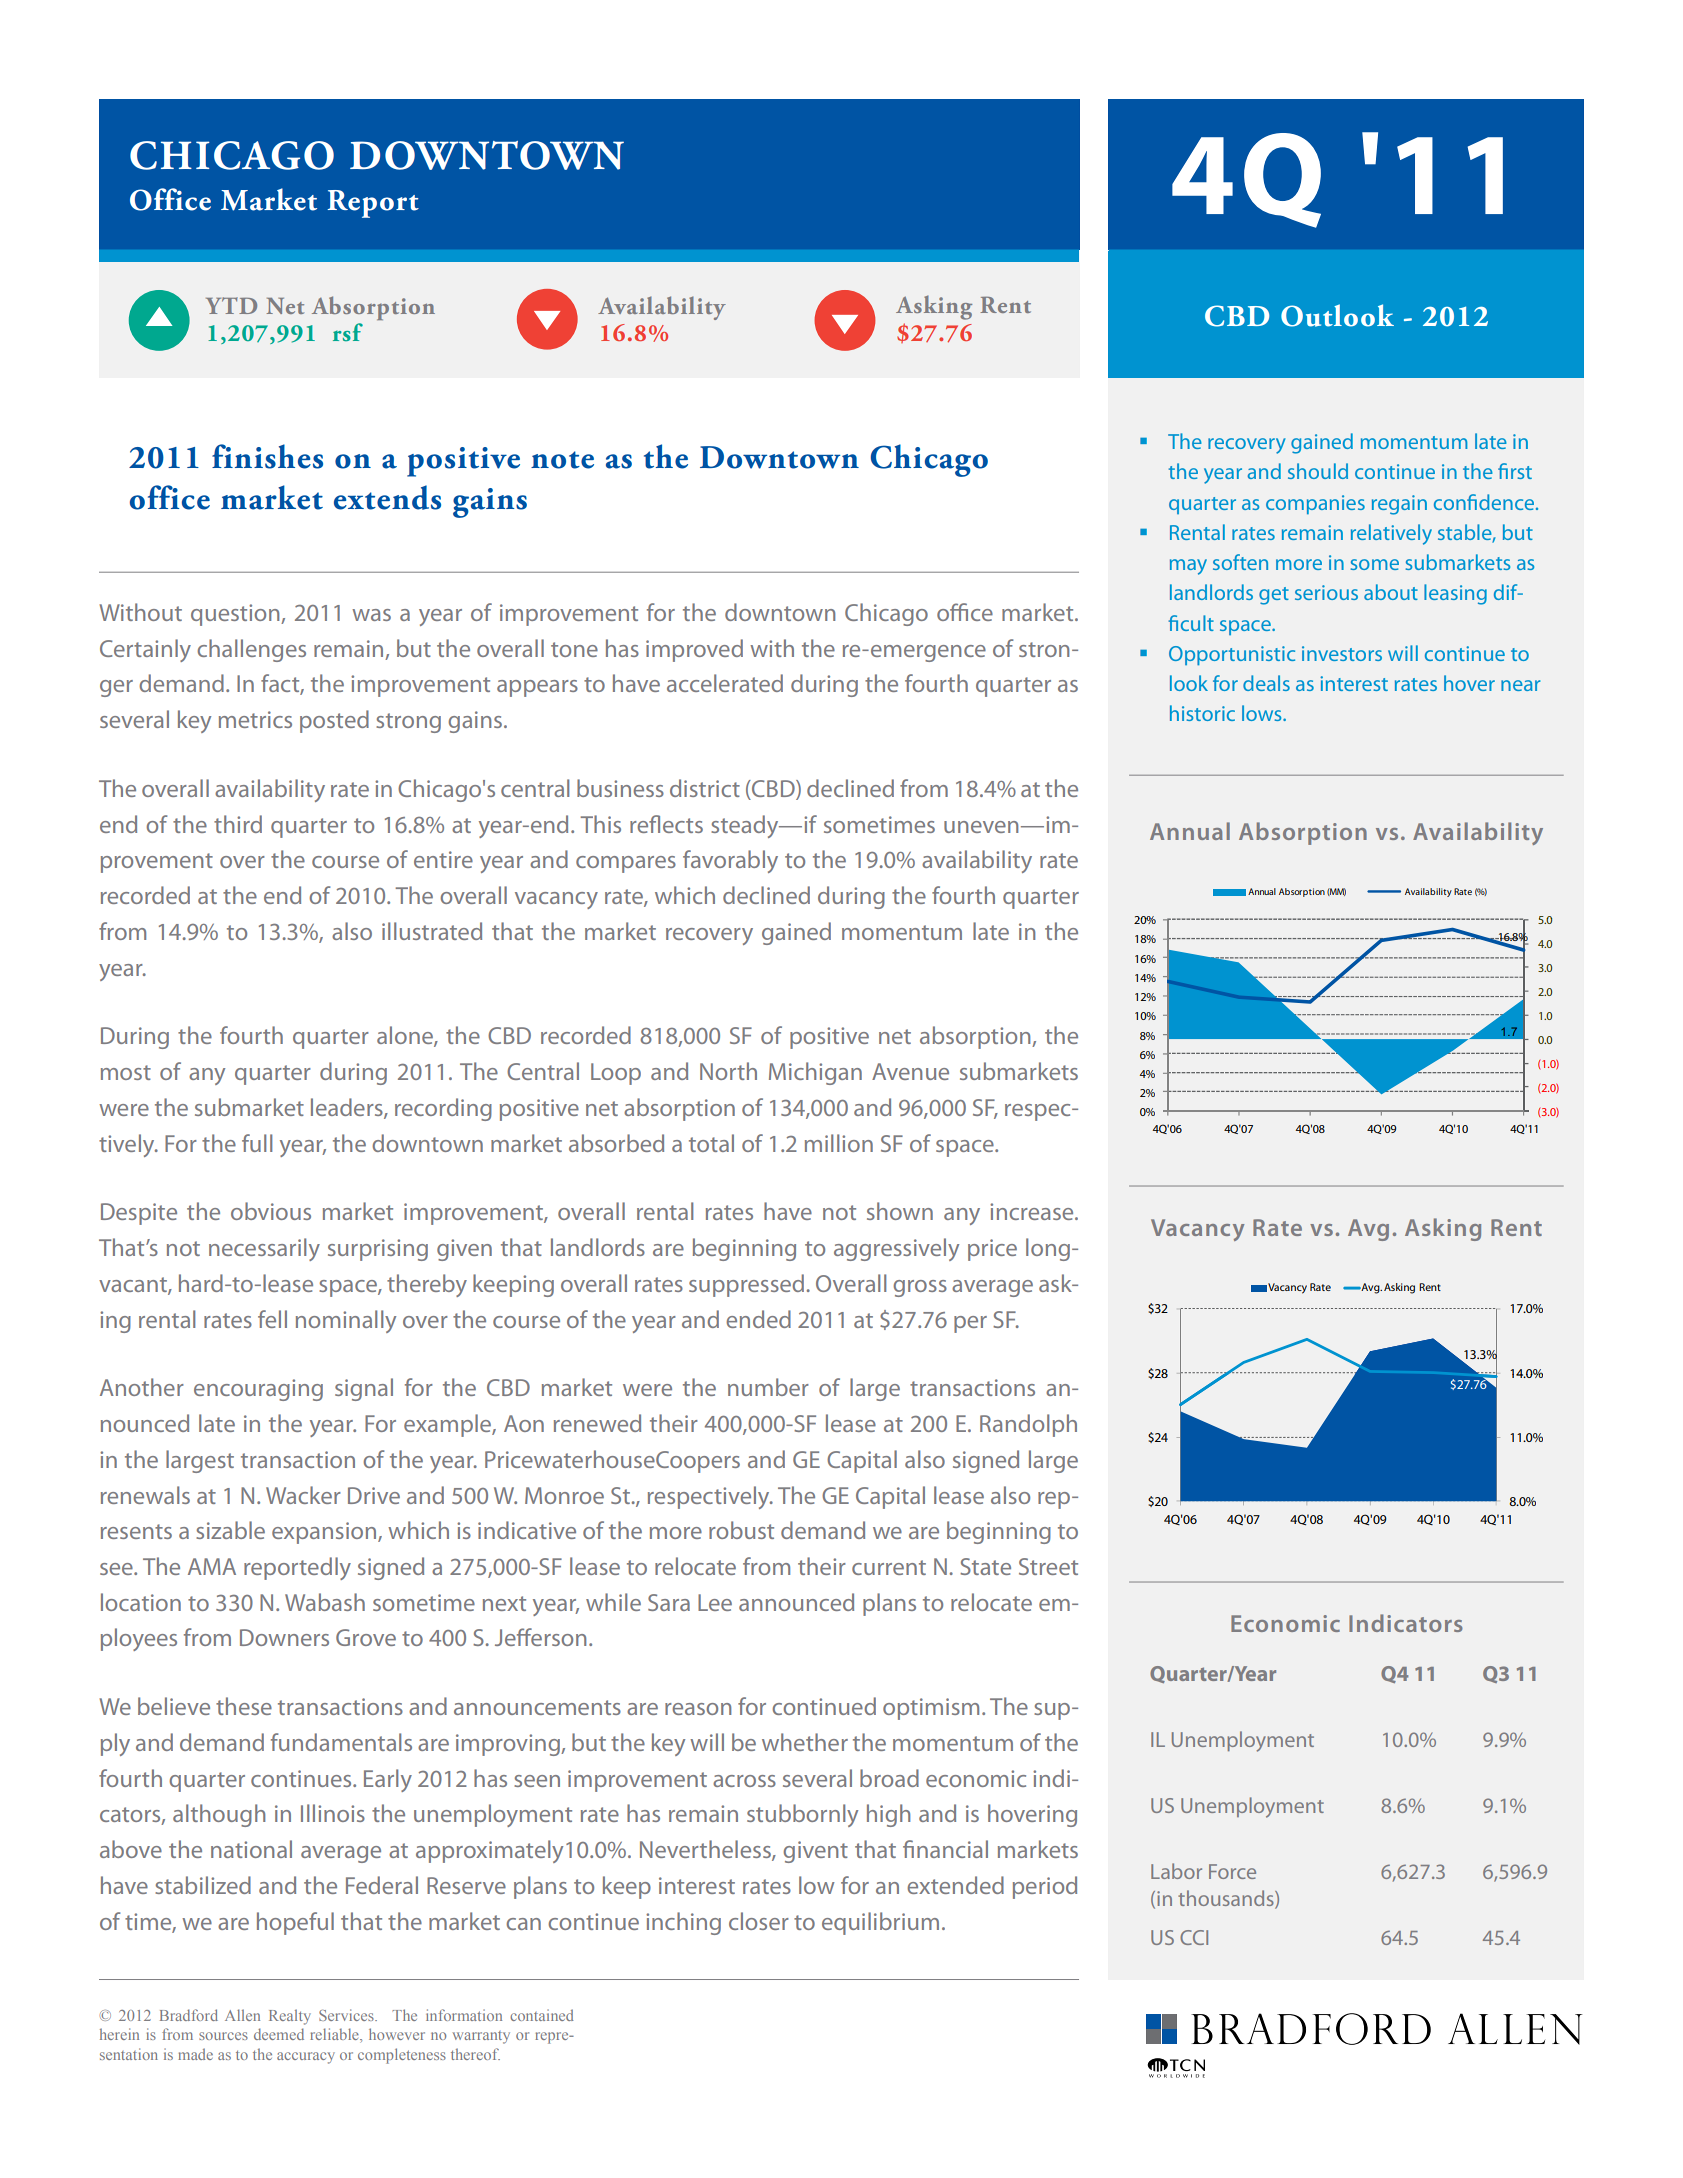 Image resolution: width=1683 pixels, height=2178 pixels. Describe the element at coordinates (1318, 471) in the page. I see `should` at that location.
